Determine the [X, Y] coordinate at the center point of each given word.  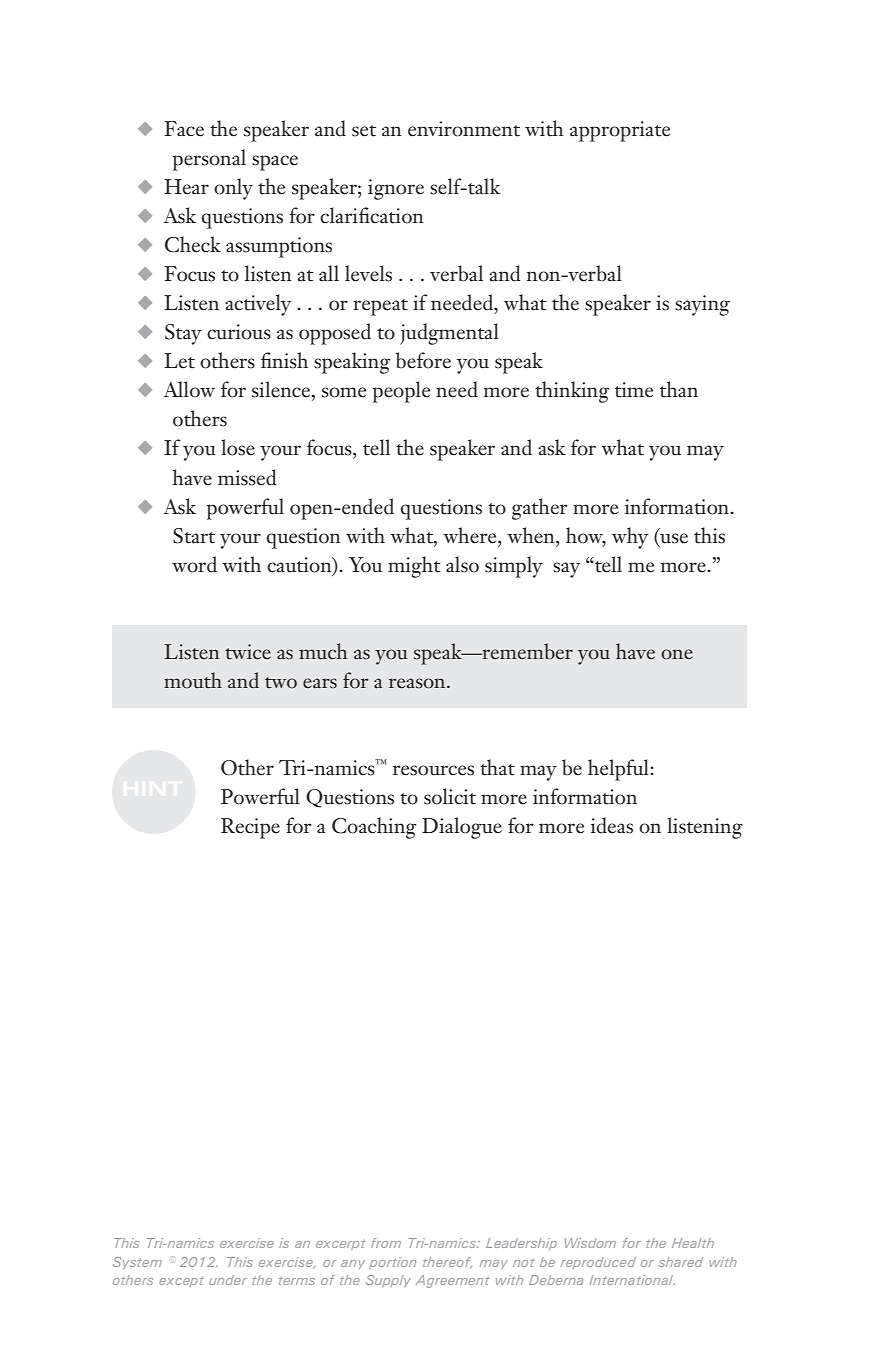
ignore [396, 189]
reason [418, 683]
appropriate [620, 131]
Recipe [250, 828]
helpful [618, 770]
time [634, 390]
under [228, 1280]
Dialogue [462, 828]
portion [392, 1263]
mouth [193, 680]
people [401, 392]
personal [209, 160]
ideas [612, 825]
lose [238, 447]
